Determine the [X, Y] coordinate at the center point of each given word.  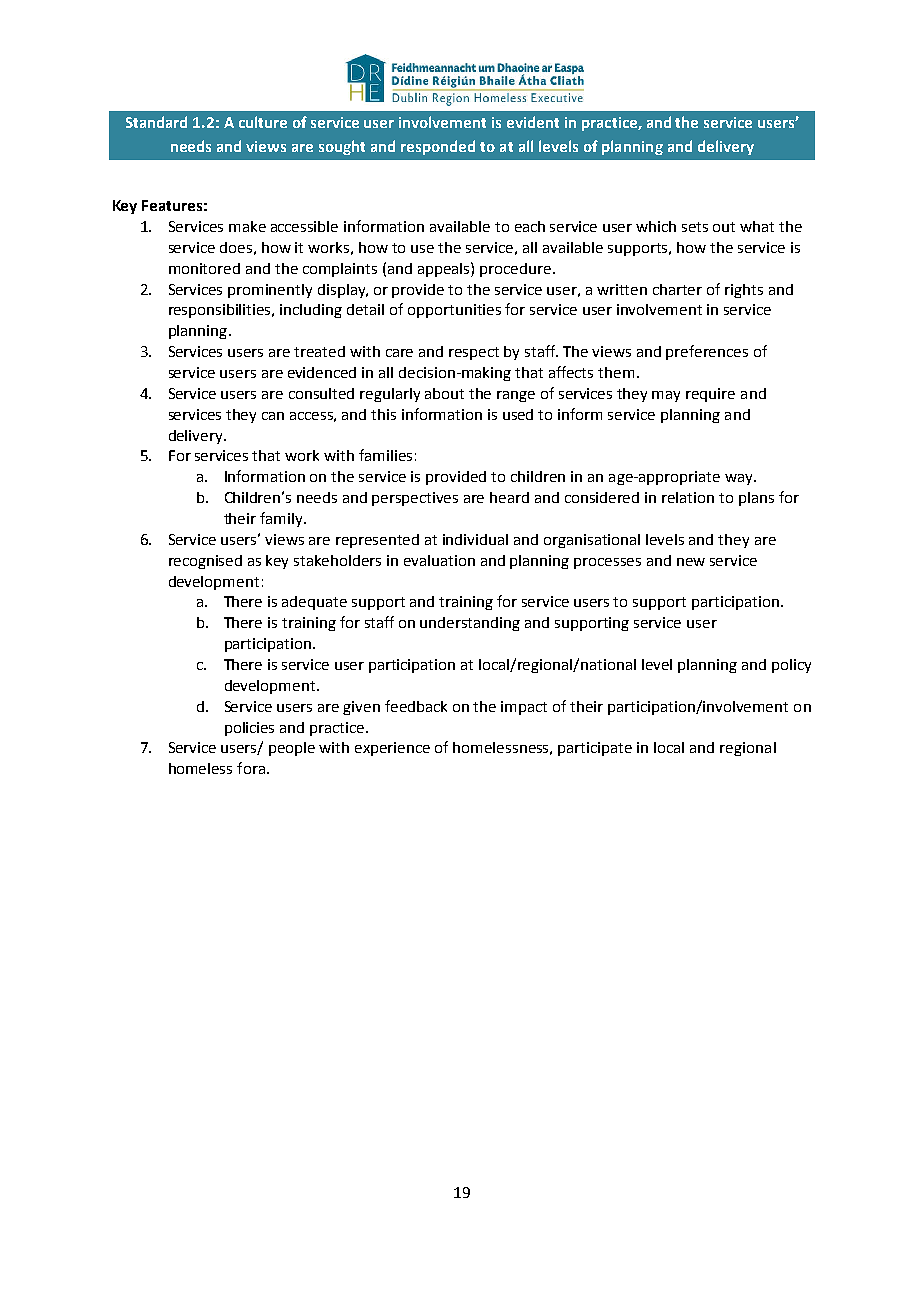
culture [263, 122]
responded [438, 147]
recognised [205, 562]
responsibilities [221, 311]
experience [392, 749]
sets [695, 227]
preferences [707, 352]
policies [249, 729]
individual [475, 539]
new [691, 562]
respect [474, 353]
